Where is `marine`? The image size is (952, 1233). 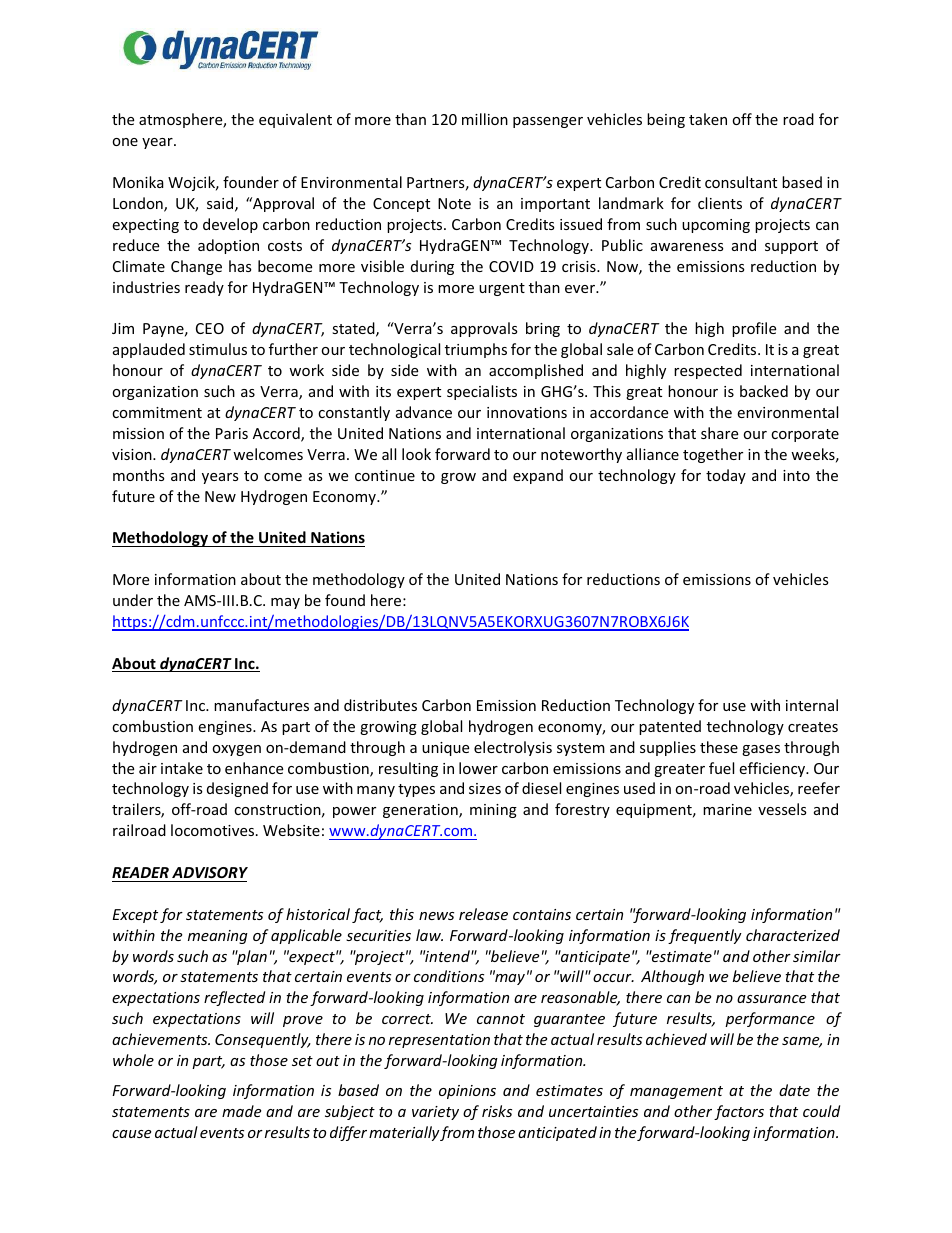
marine is located at coordinates (727, 809).
